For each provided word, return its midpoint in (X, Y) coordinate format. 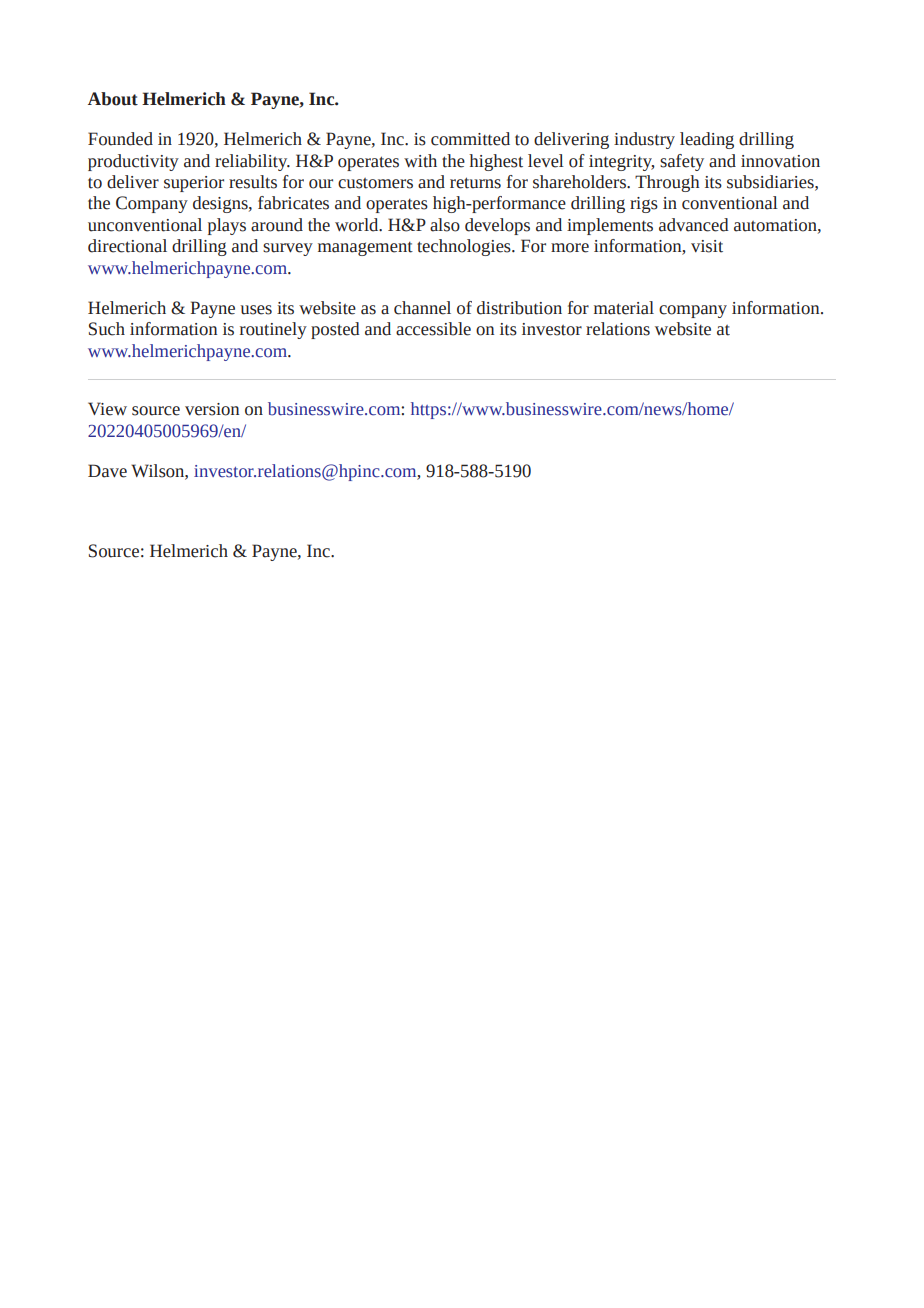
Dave (107, 471)
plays (227, 226)
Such (107, 329)
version (212, 409)
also (445, 225)
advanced (694, 225)
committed (470, 139)
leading (707, 140)
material (624, 308)
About (113, 99)
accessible (433, 329)
